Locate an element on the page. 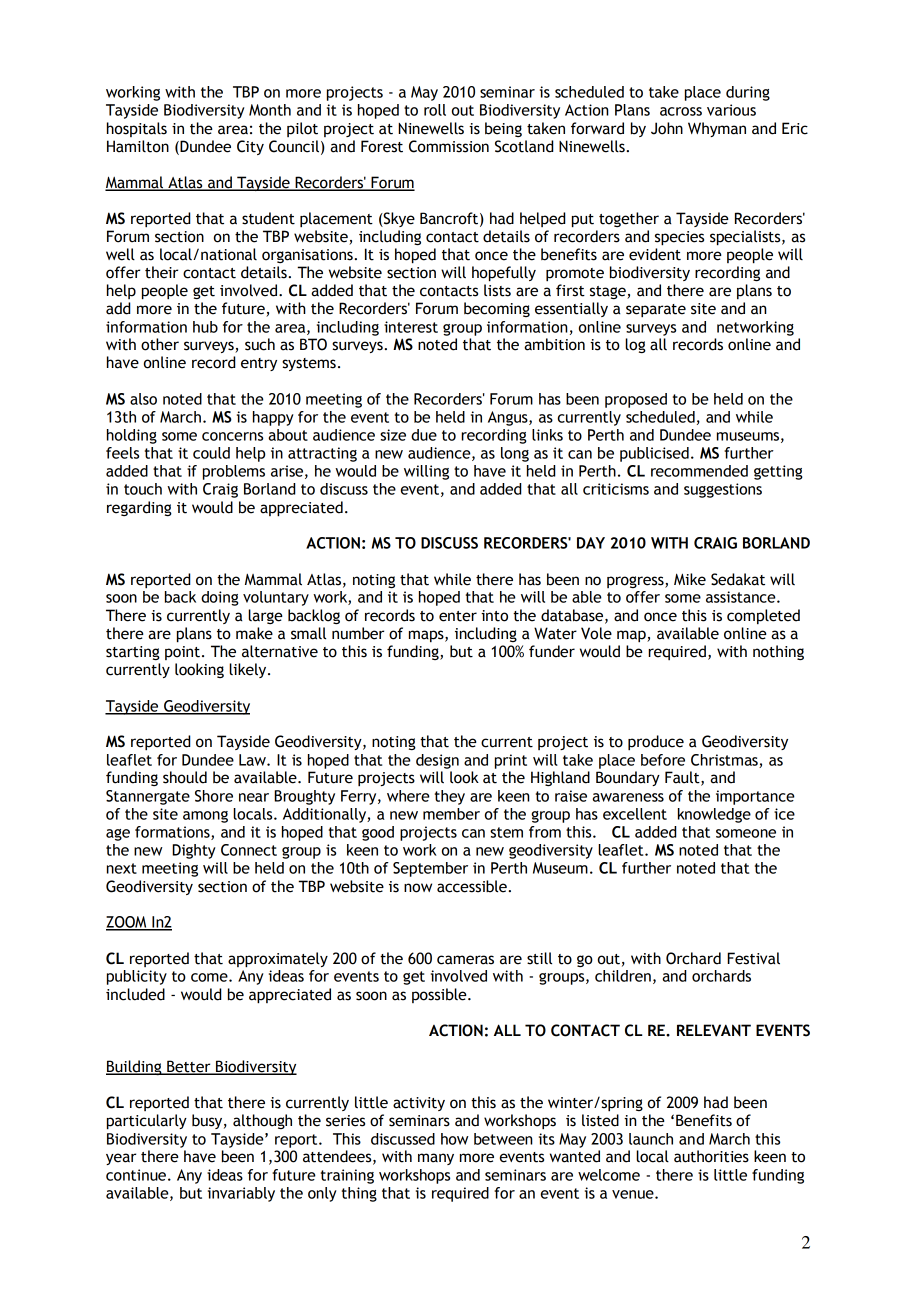 The width and height of the page is (924, 1308). Angus is located at coordinates (509, 418).
